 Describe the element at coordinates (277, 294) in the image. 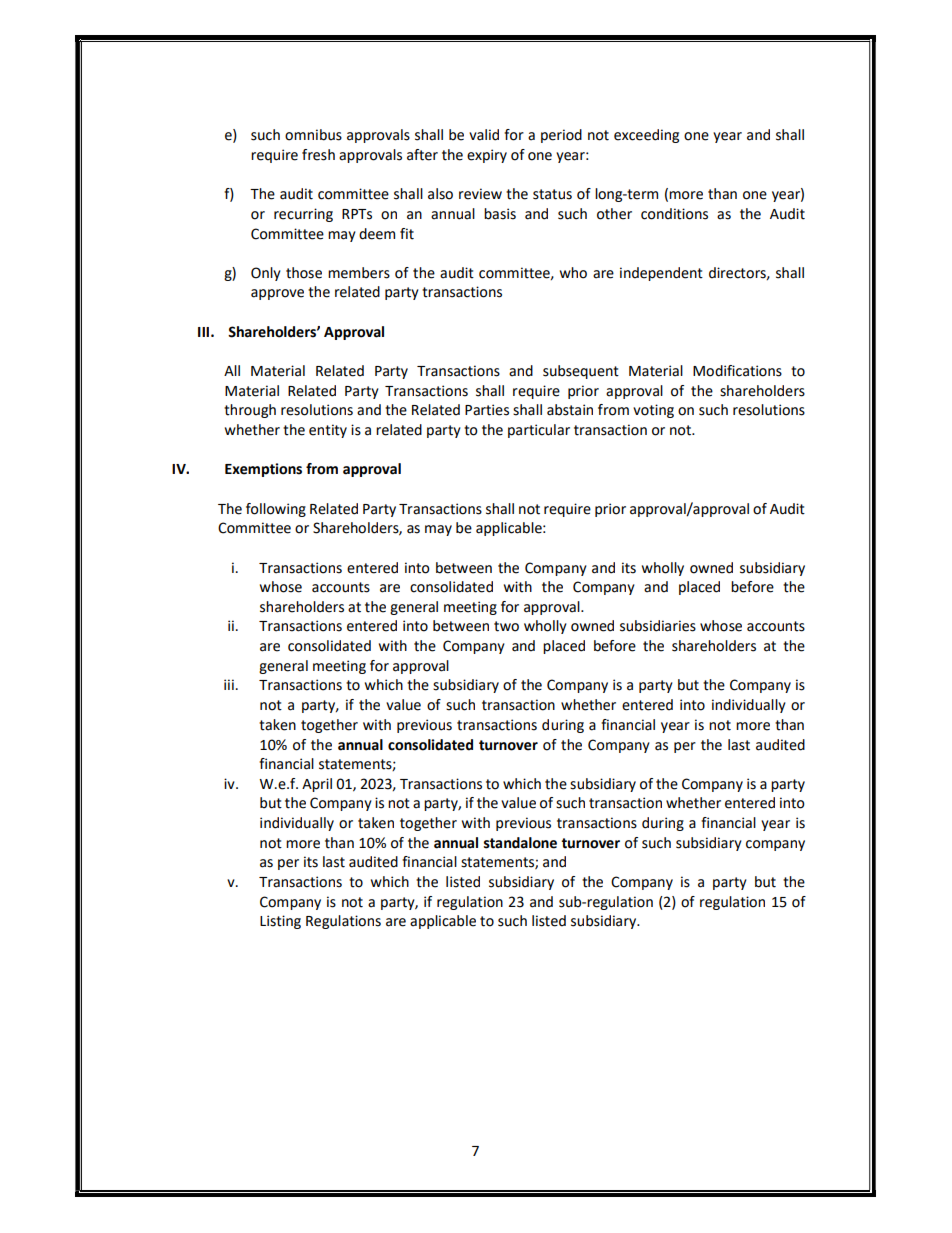

I see `approve` at that location.
